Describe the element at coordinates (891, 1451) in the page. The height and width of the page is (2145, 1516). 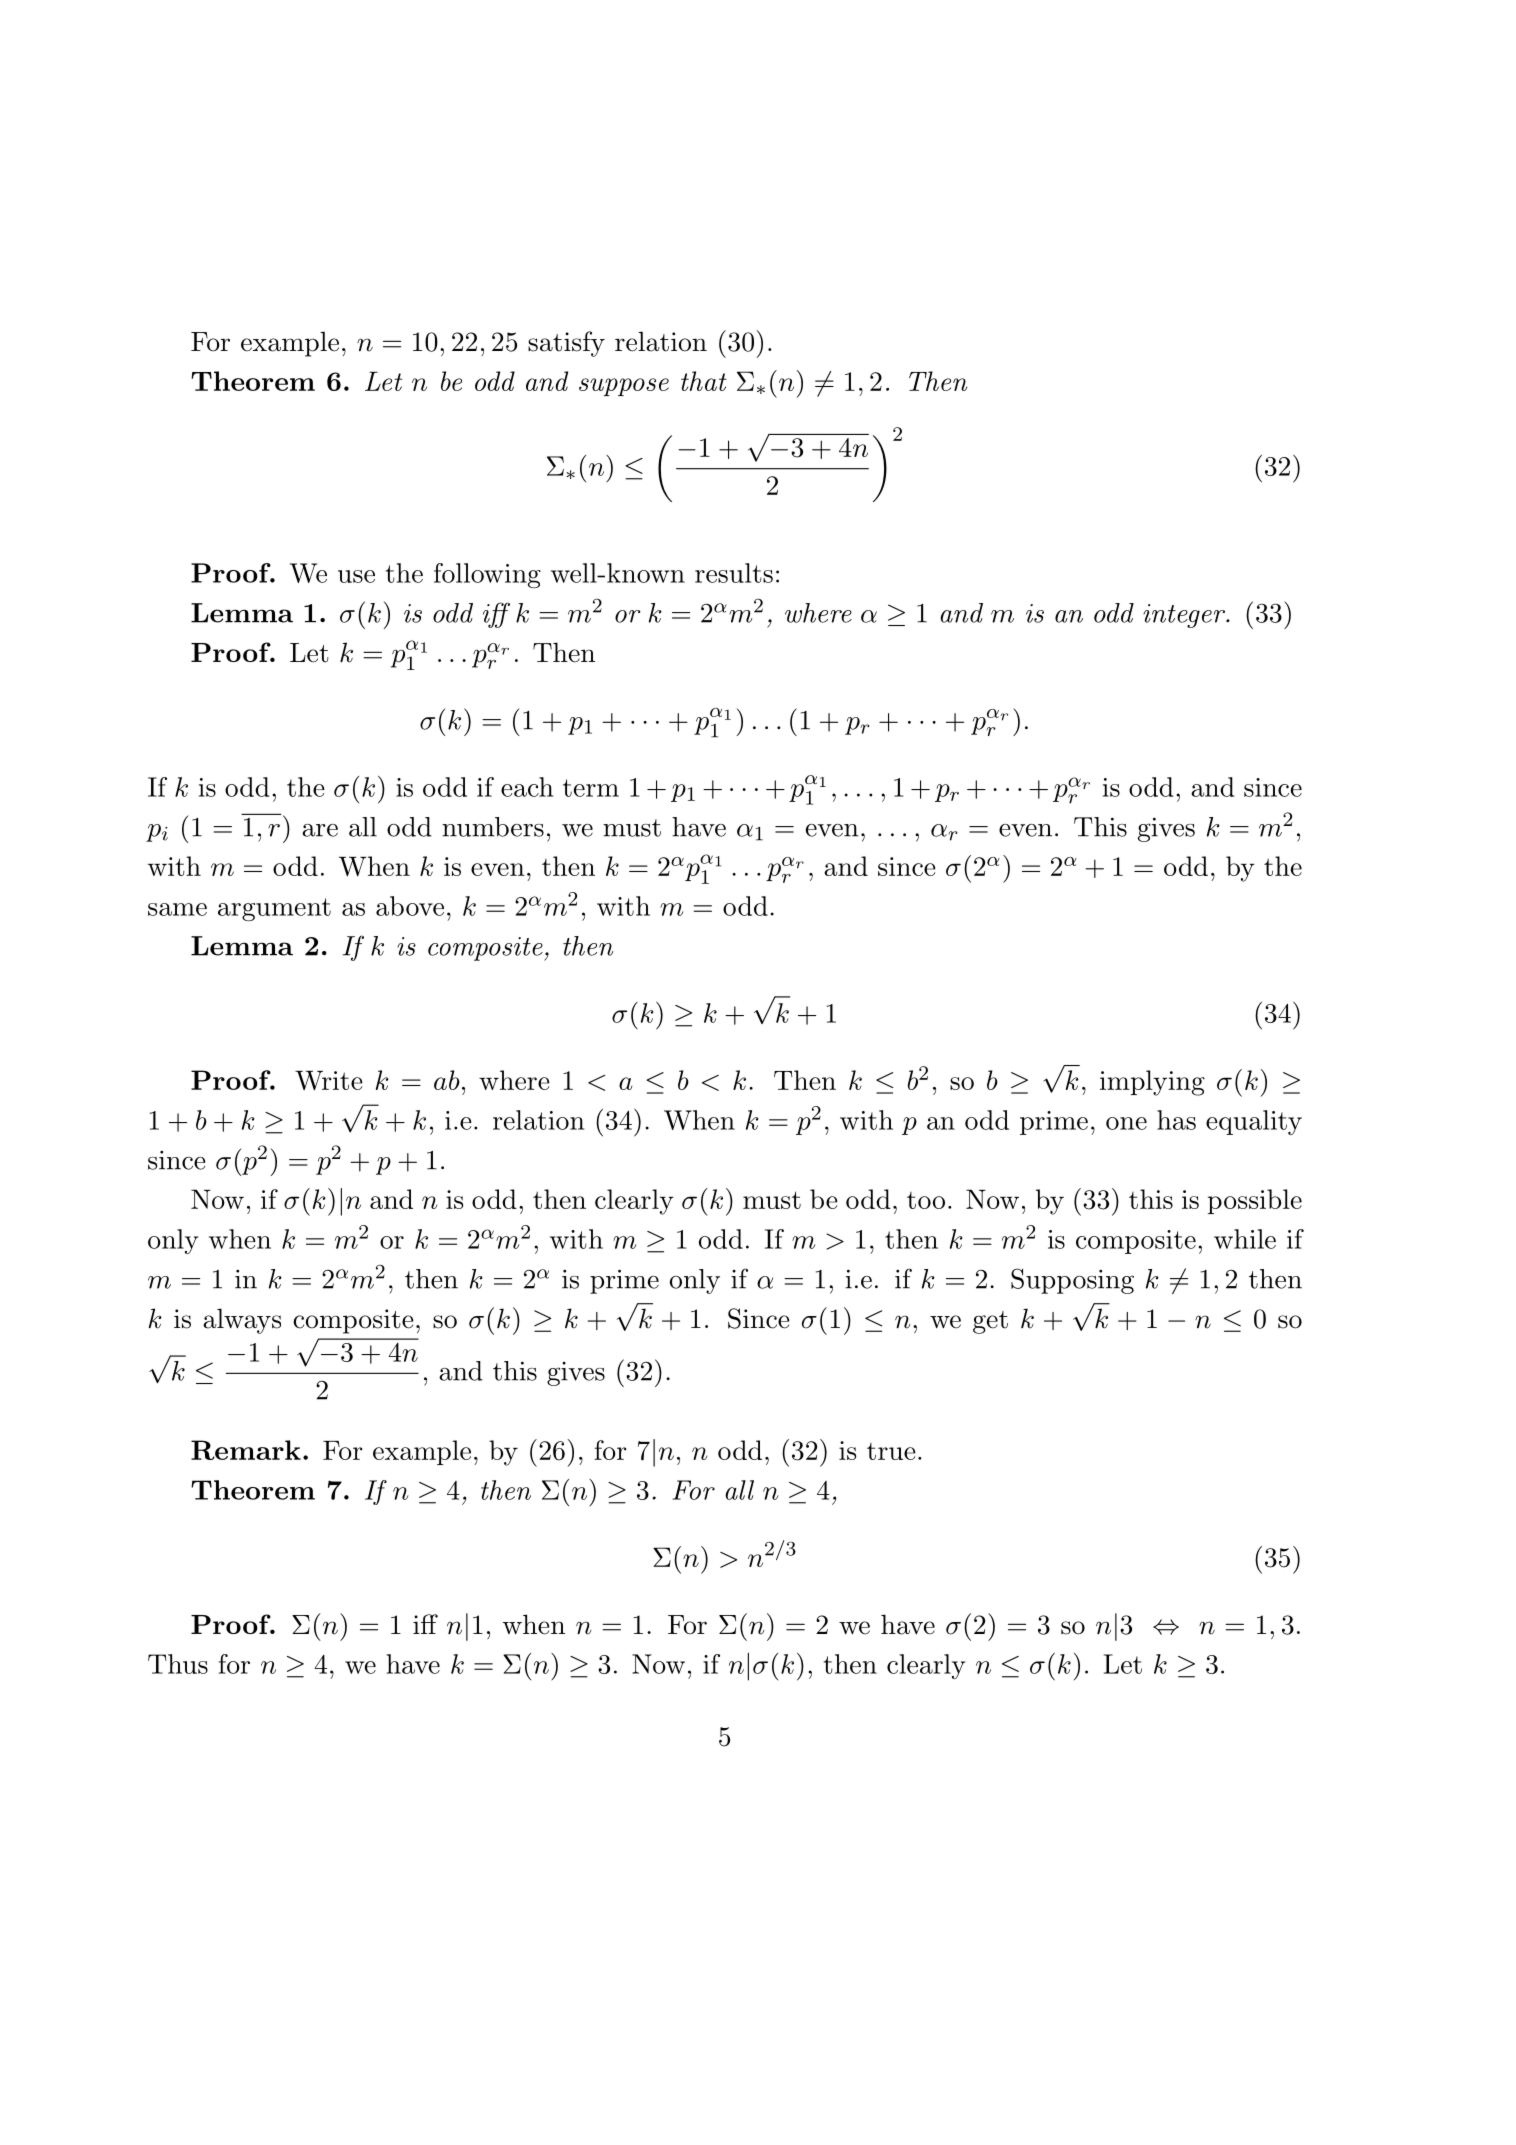
I see `true` at that location.
